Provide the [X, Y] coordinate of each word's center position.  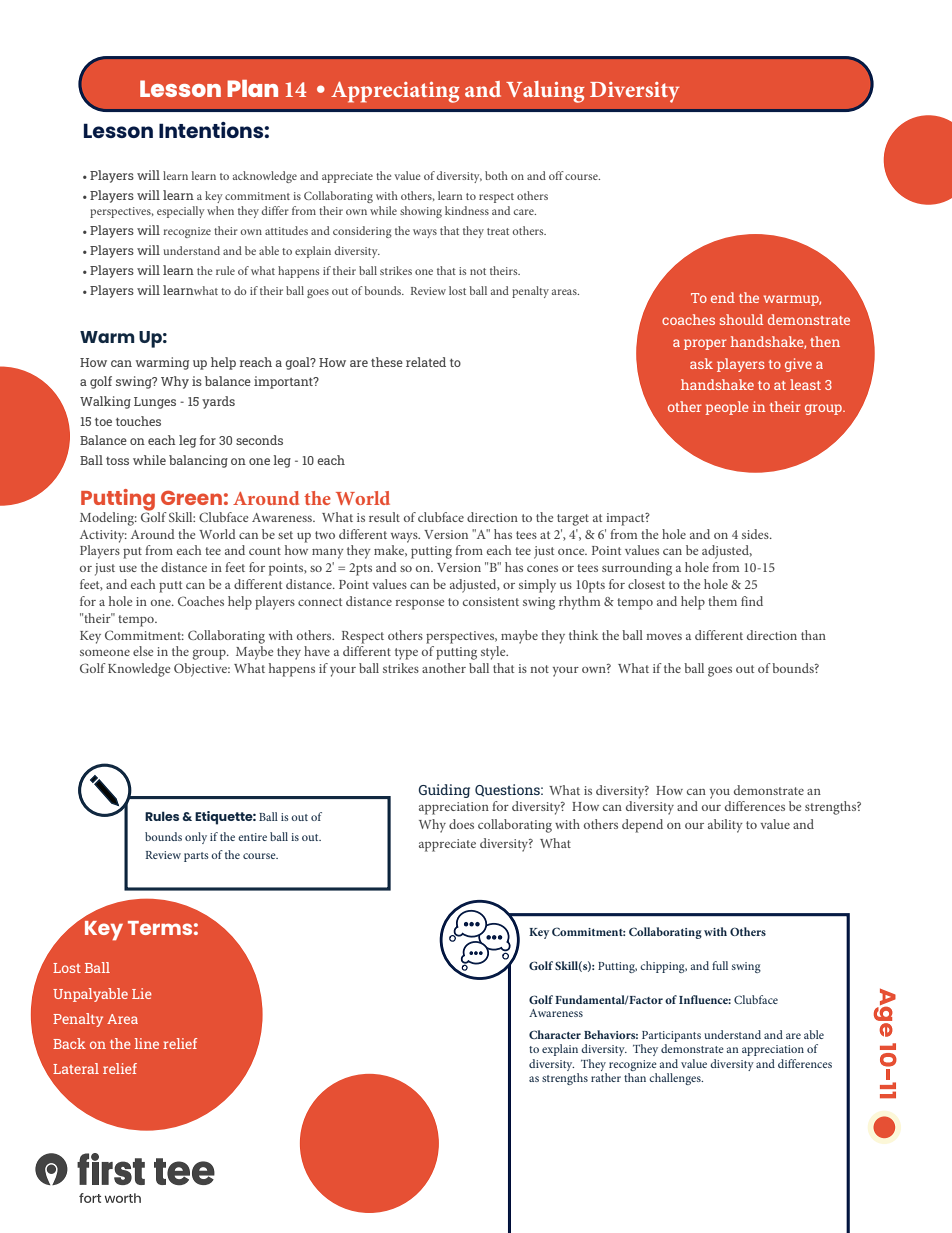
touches [138, 421]
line [147, 1043]
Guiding [444, 791]
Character [555, 1034]
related [426, 362]
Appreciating [395, 92]
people [727, 408]
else [143, 651]
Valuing [545, 92]
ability [725, 826]
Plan [252, 88]
